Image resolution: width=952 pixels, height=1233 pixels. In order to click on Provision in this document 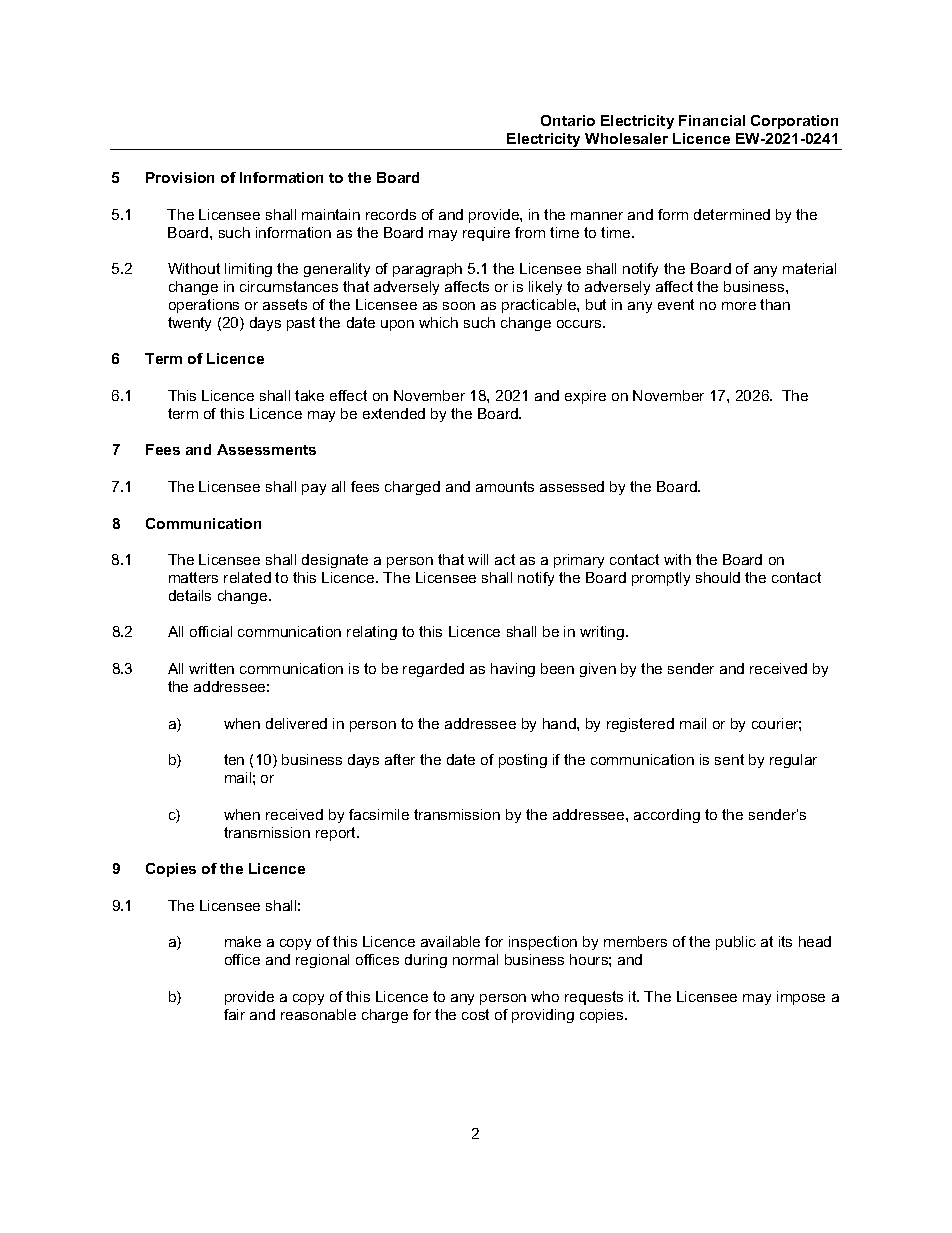, I will do `click(180, 177)`.
